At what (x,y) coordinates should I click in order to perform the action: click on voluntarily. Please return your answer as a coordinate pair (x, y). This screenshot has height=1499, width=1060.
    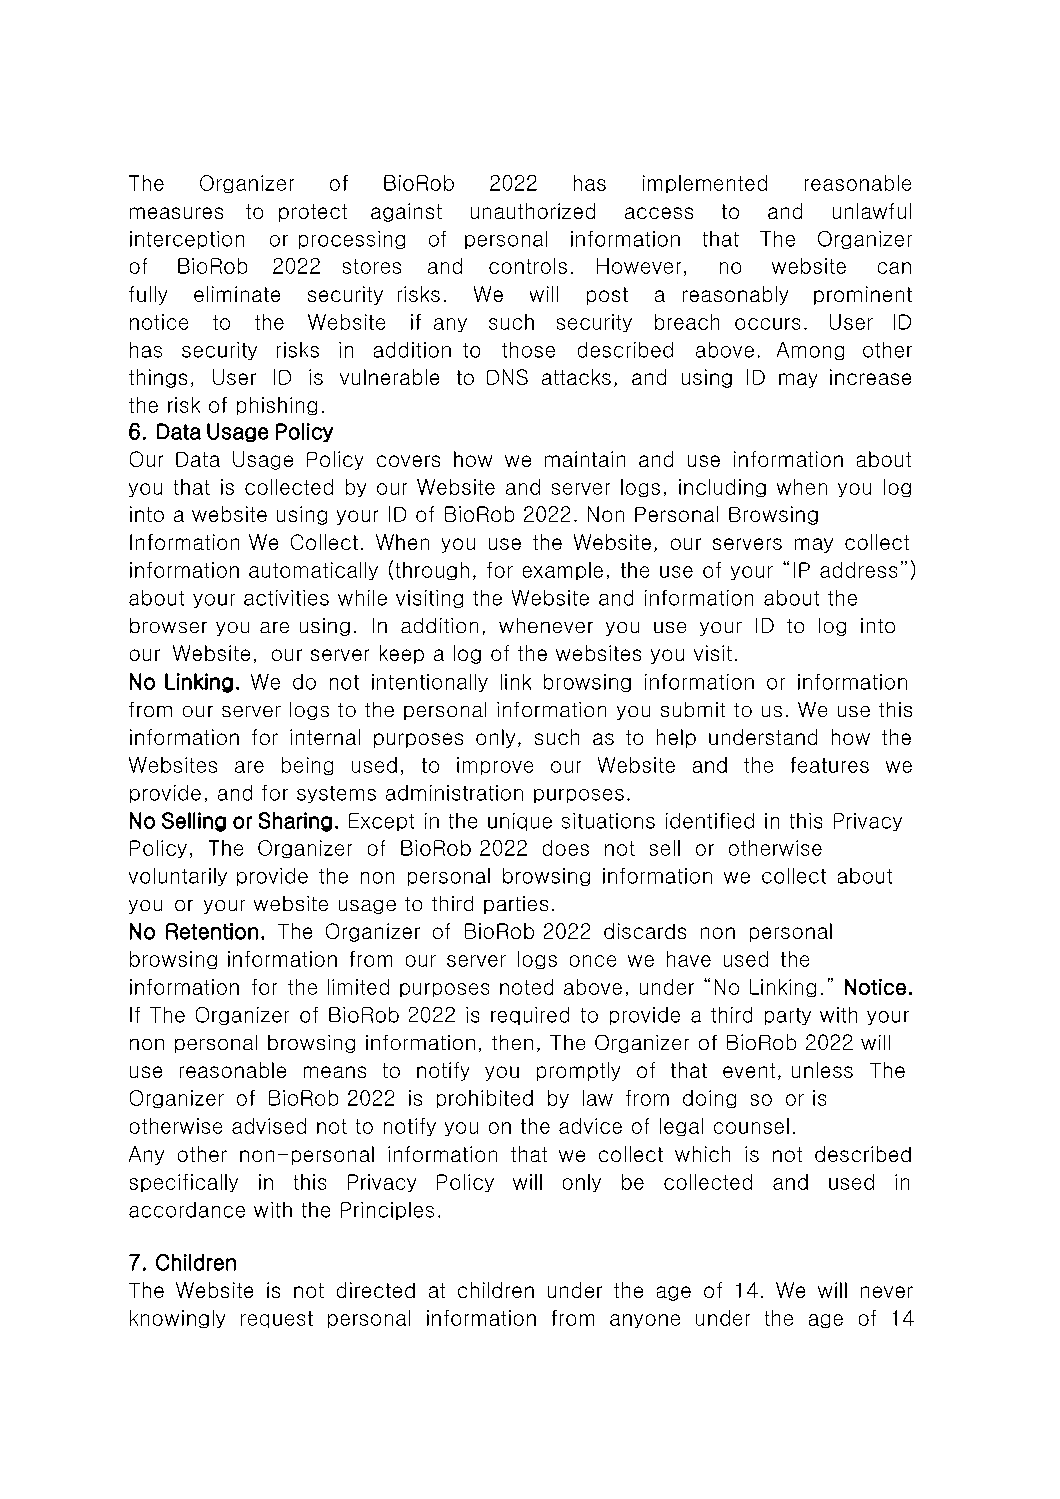
    Looking at the image, I should click on (178, 877).
